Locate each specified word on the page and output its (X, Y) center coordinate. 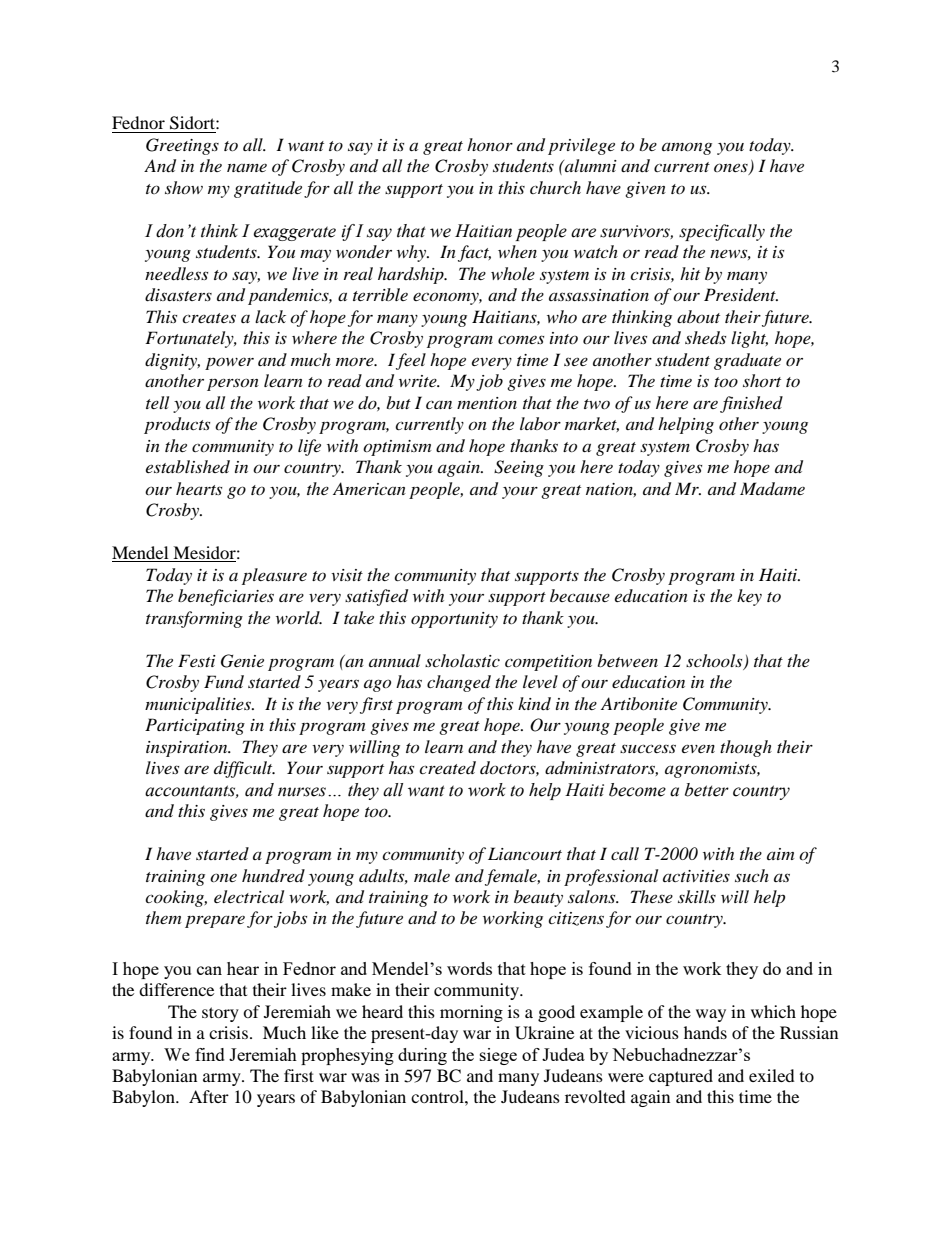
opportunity (454, 620)
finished (751, 404)
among (687, 148)
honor (490, 144)
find (210, 1054)
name (247, 168)
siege (498, 1056)
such (752, 875)
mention (487, 403)
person (233, 384)
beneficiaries (226, 597)
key (749, 597)
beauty (538, 898)
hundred (273, 875)
